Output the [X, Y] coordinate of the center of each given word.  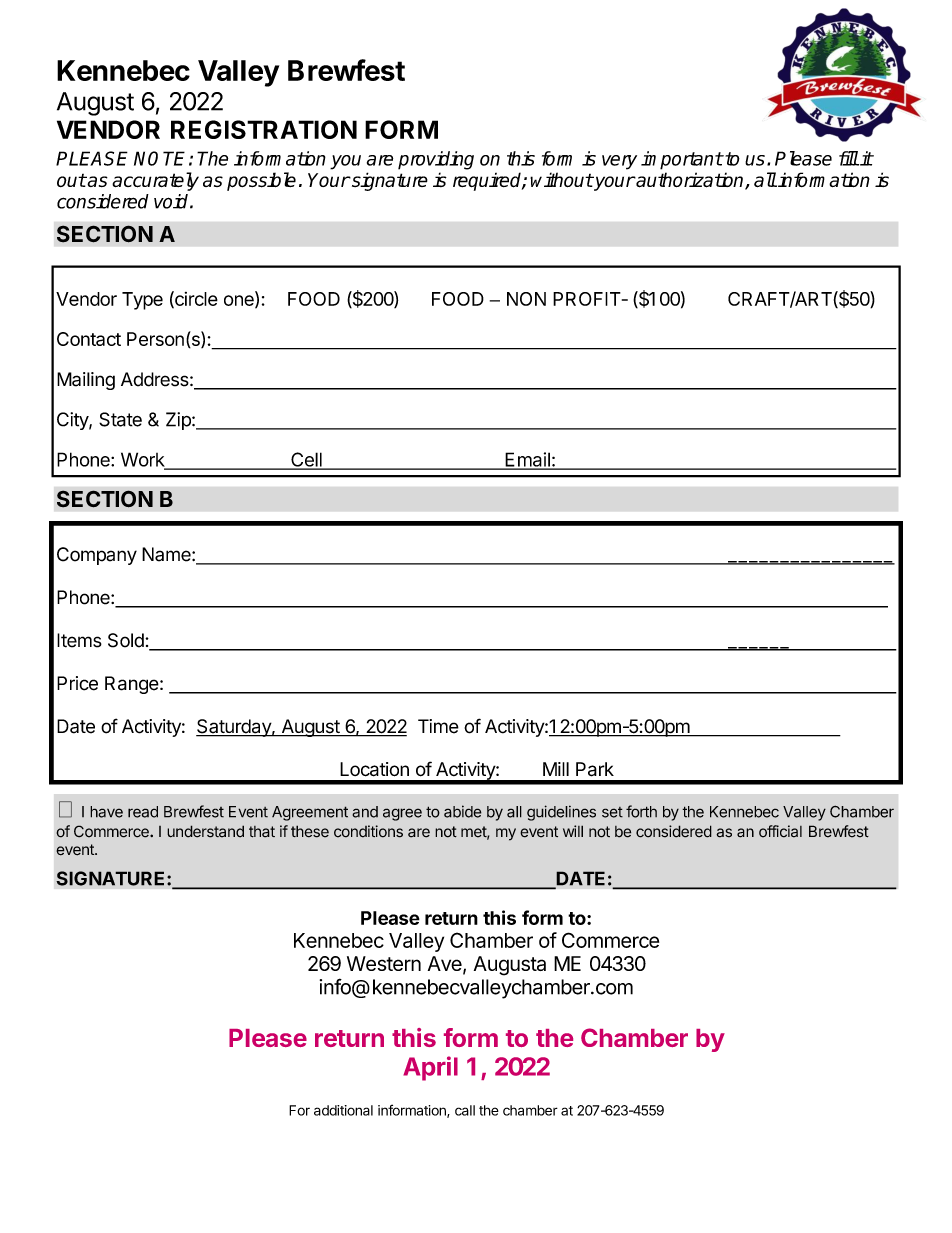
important [682, 160]
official [780, 831]
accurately [155, 181]
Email [527, 460]
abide [463, 811]
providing [436, 160]
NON [526, 299]
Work [144, 460]
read [143, 812]
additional [343, 1110]
